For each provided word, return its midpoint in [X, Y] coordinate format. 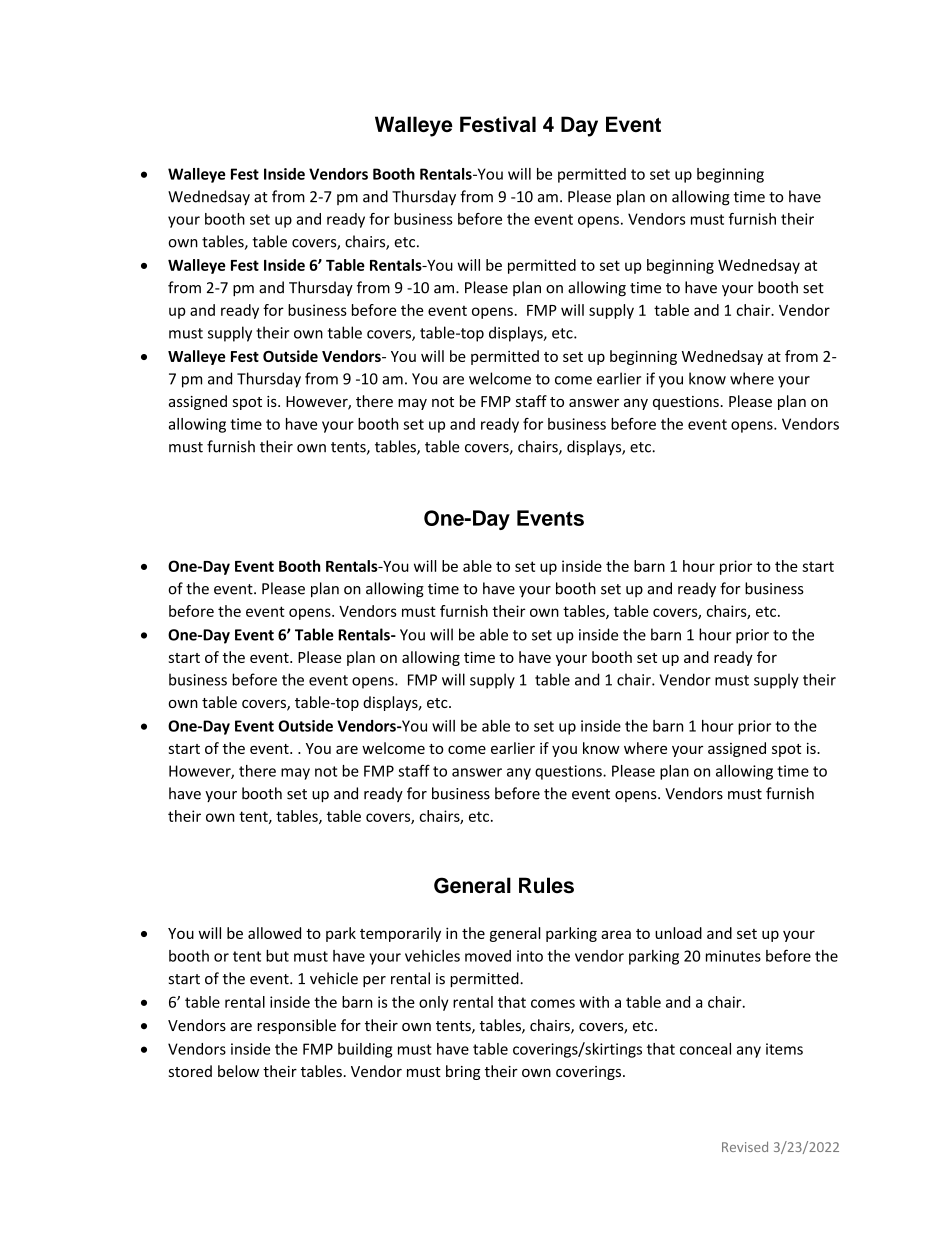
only [434, 1003]
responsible [296, 1026]
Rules [546, 885]
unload [678, 933]
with [594, 1002]
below [238, 1071]
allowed [274, 933]
